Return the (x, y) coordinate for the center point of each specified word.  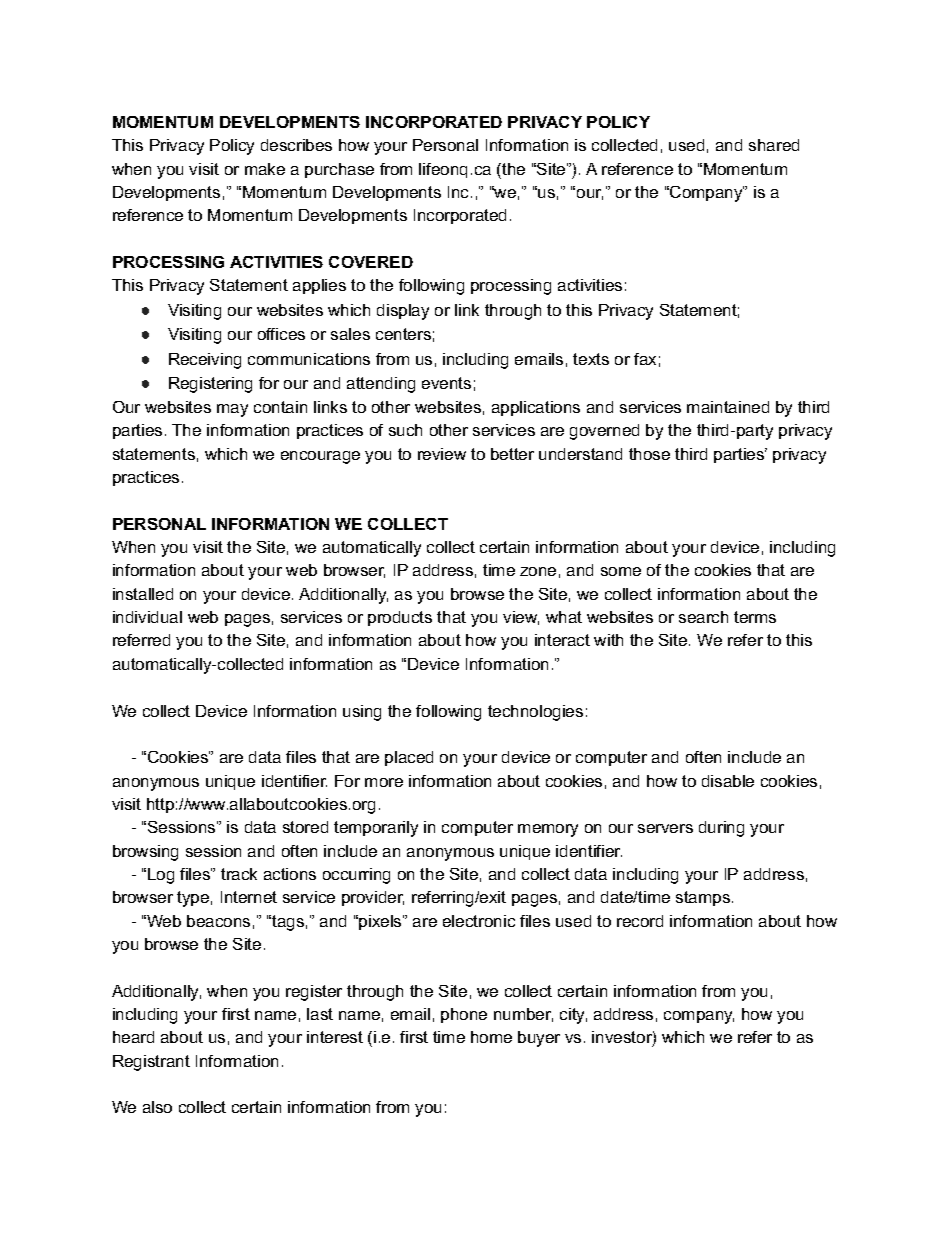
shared (774, 145)
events (446, 383)
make (265, 169)
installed (143, 594)
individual (147, 617)
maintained (728, 407)
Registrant (151, 1063)
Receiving (205, 361)
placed (409, 758)
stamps (704, 898)
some (621, 571)
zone (538, 571)
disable (728, 781)
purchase (339, 170)
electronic (479, 921)
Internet (249, 897)
